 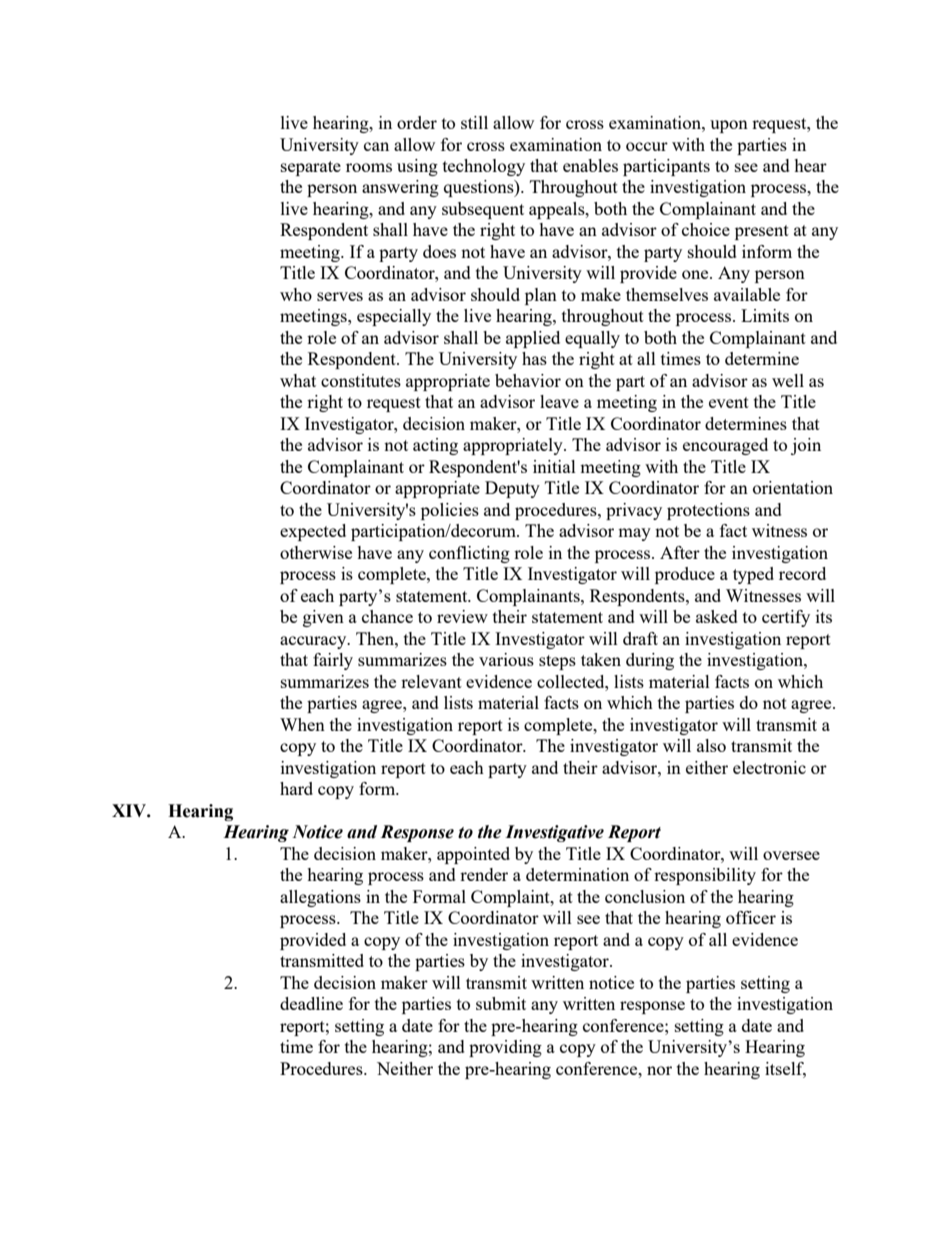 What do you see at coordinates (533, 339) in the screenshot?
I see `applied` at bounding box center [533, 339].
